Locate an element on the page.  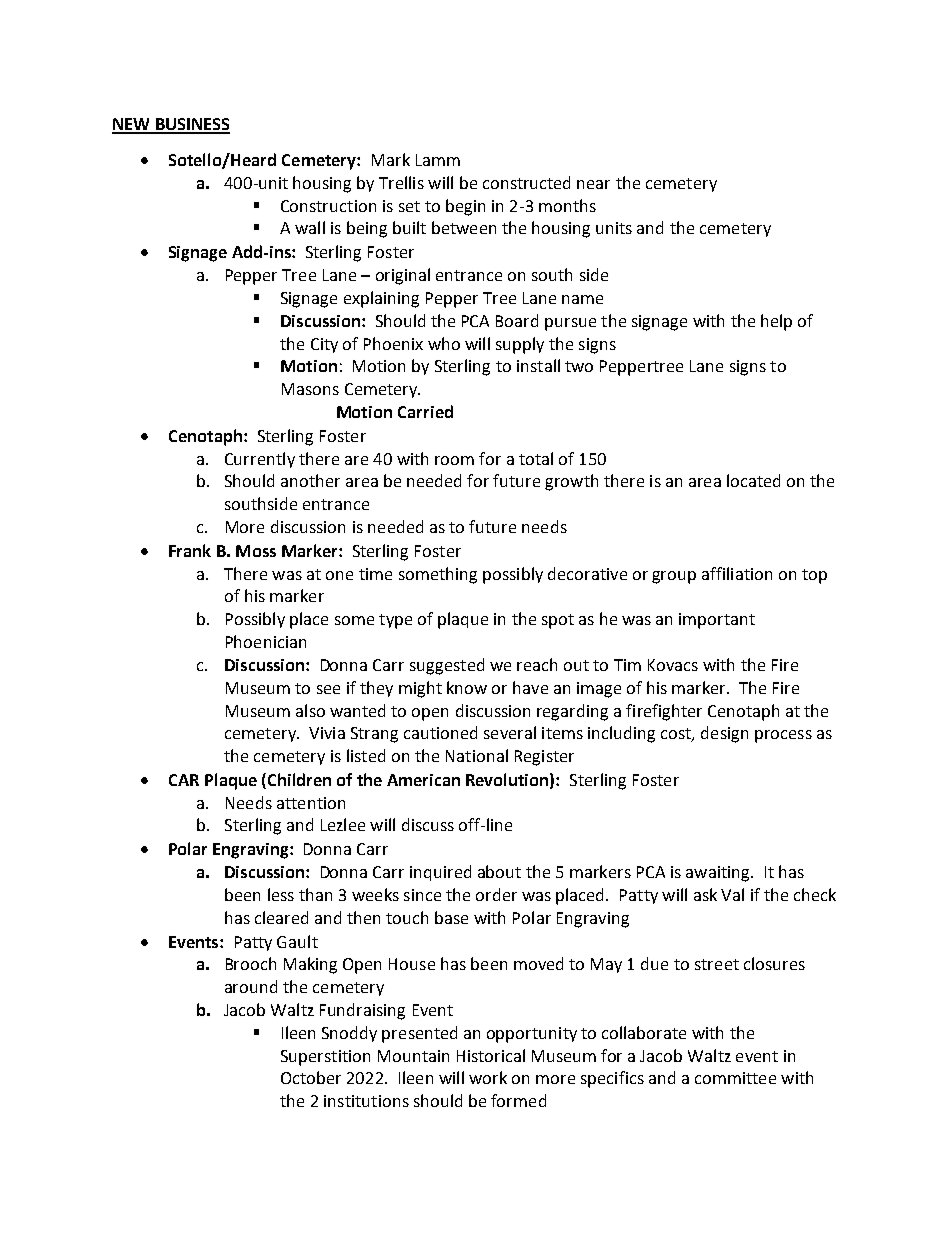
near is located at coordinates (593, 184).
